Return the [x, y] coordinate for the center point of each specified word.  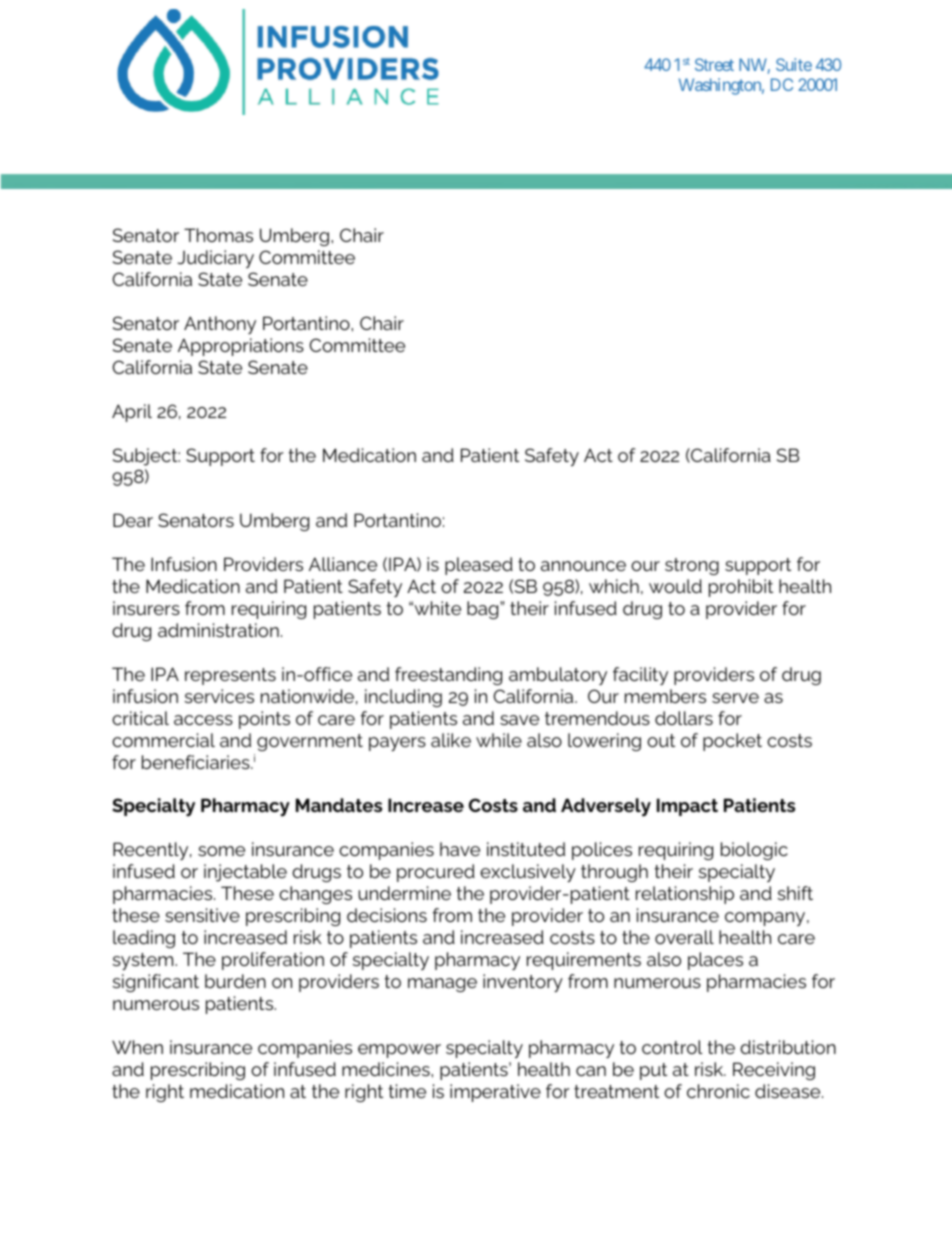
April [132, 413]
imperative [495, 1093]
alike [451, 740]
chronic [718, 1091]
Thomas [218, 235]
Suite [794, 64]
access [203, 720]
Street [714, 64]
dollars [684, 718]
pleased [479, 566]
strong [692, 566]
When [137, 1047]
